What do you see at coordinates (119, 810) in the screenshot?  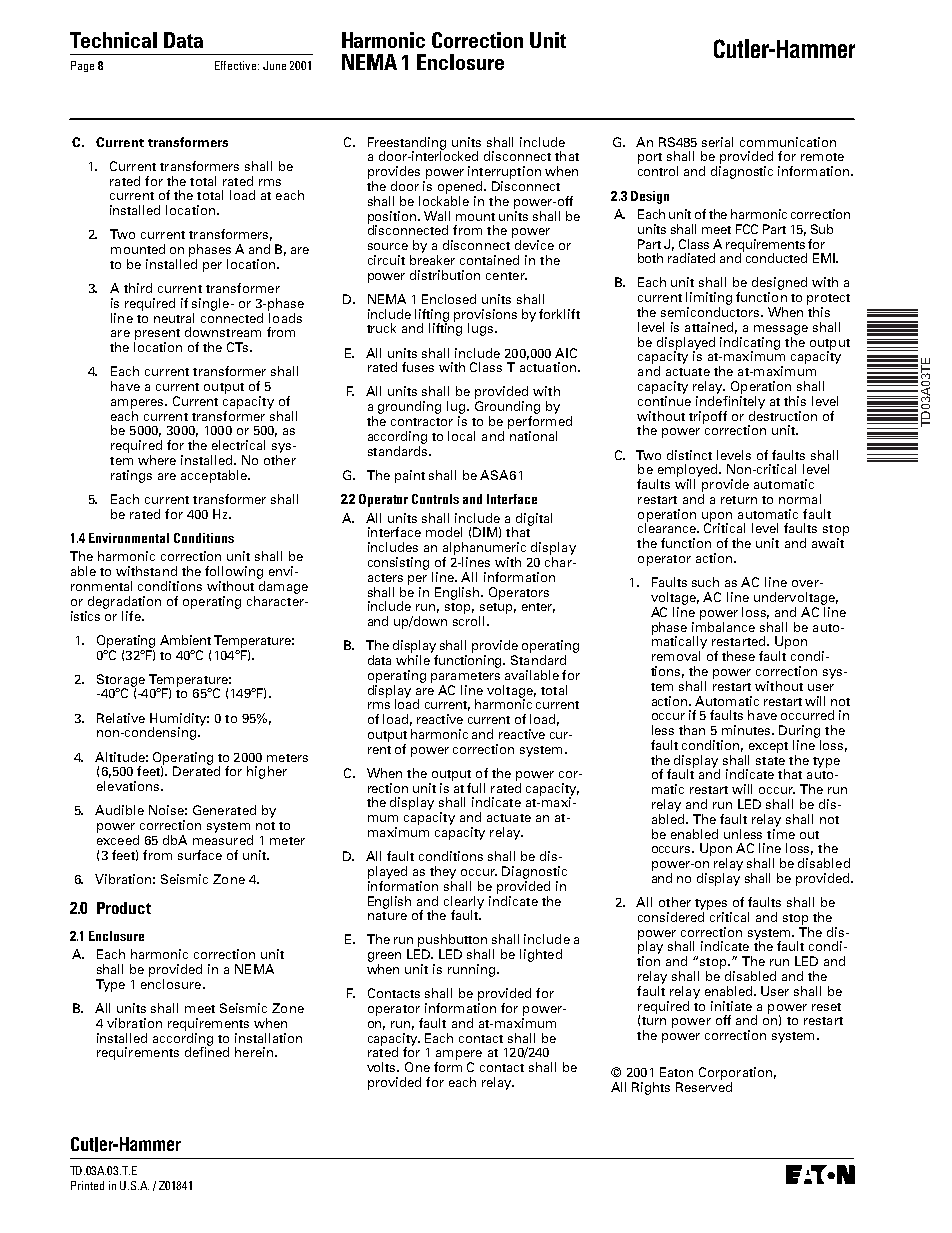 I see `Audible` at bounding box center [119, 810].
